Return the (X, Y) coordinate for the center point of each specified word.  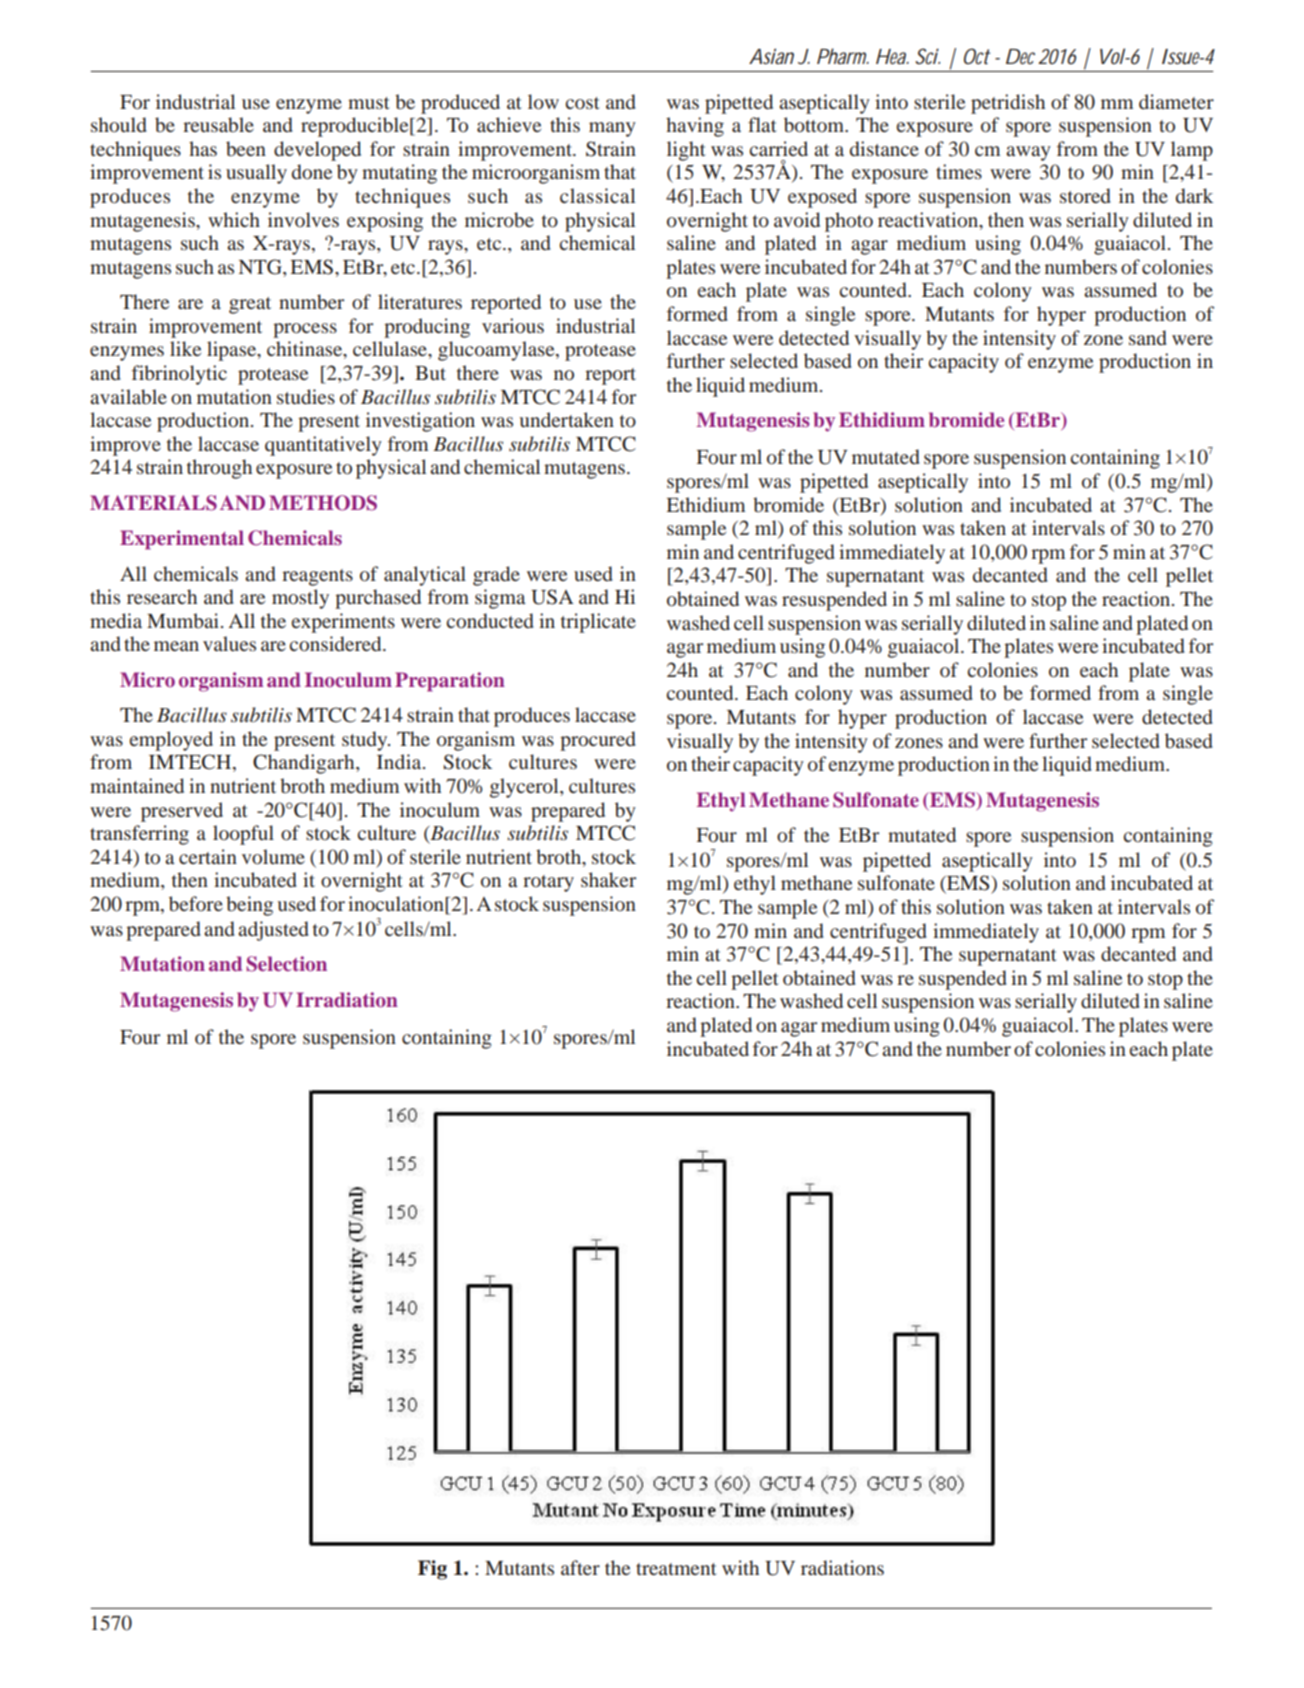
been (246, 148)
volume (273, 856)
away (1028, 153)
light (686, 151)
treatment (676, 1569)
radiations (842, 1567)
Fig (432, 1570)
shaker (608, 879)
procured (598, 741)
